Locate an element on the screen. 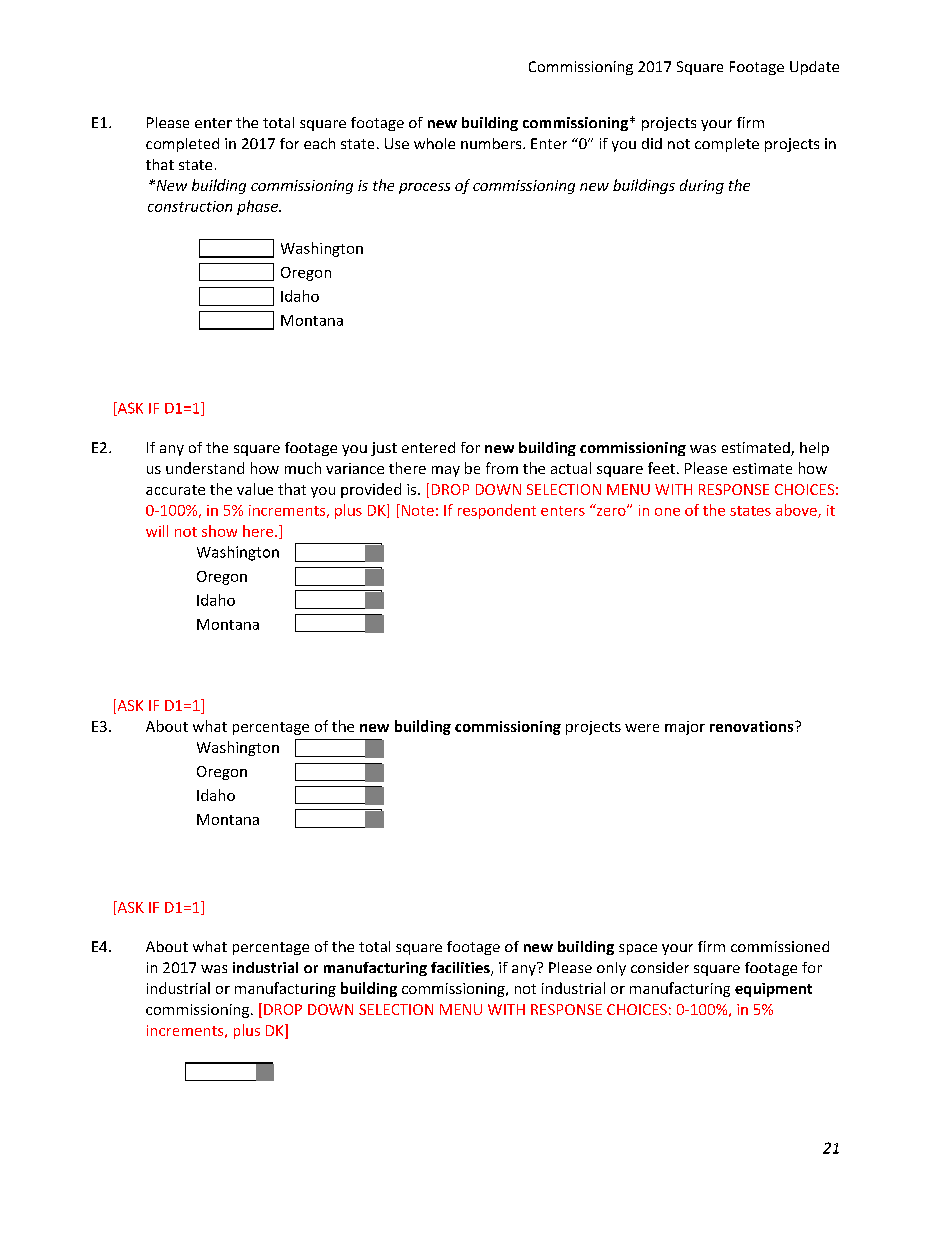 Image resolution: width=952 pixels, height=1233 pixels. numbers is located at coordinates (492, 143).
